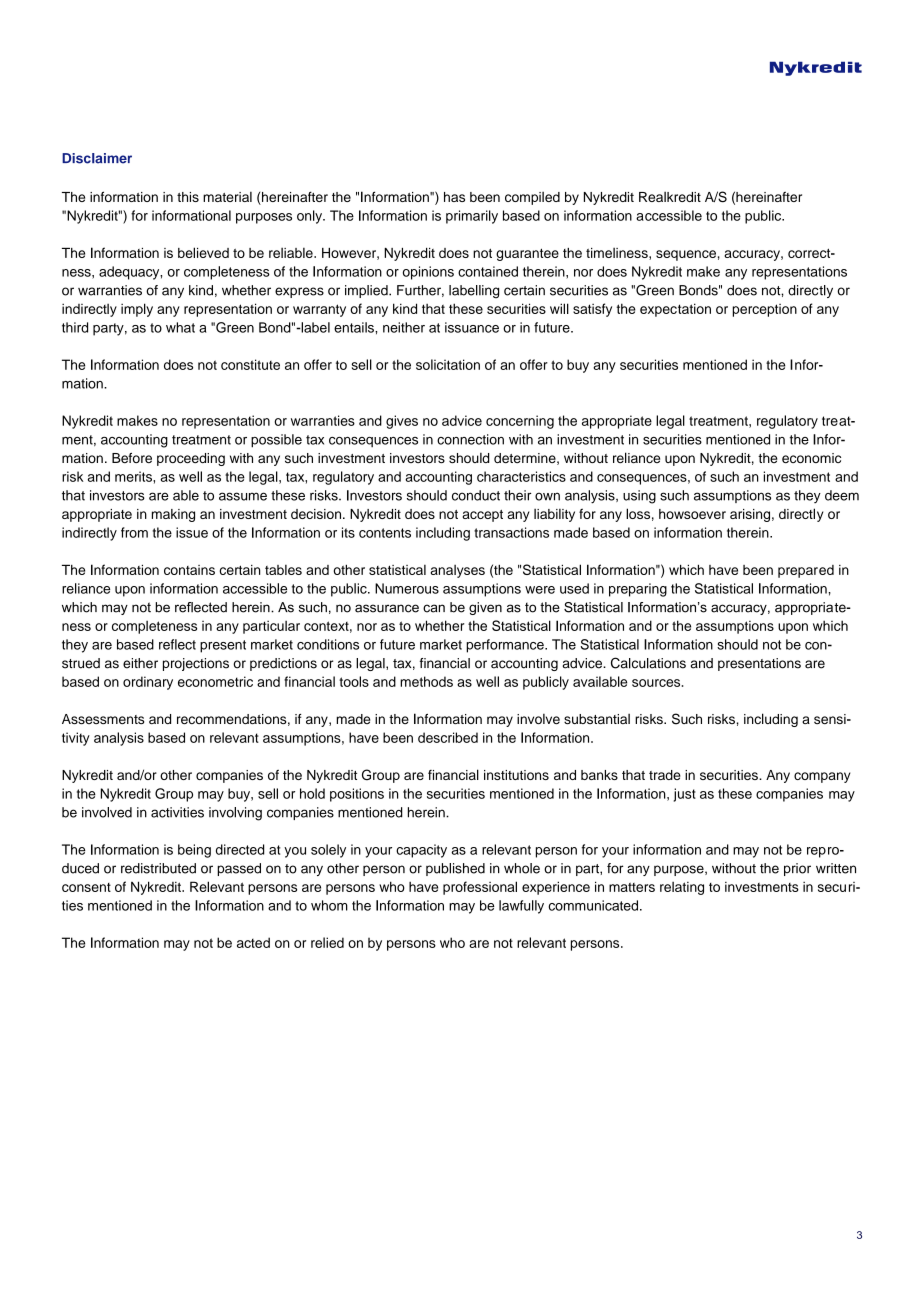 Image resolution: width=924 pixels, height=1308 pixels. I want to click on this, so click(188, 197).
